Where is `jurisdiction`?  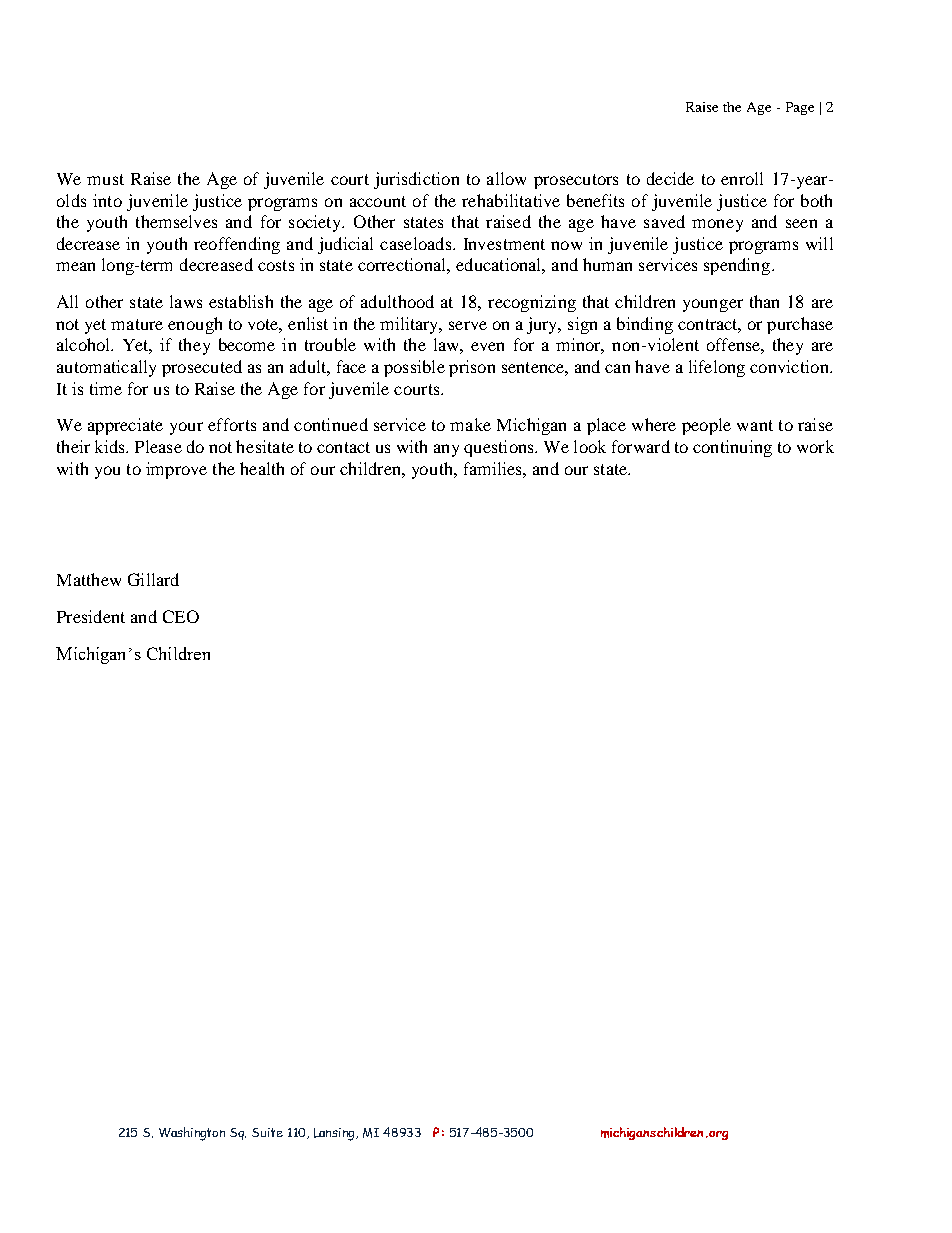
jurisdiction is located at coordinates (416, 180).
